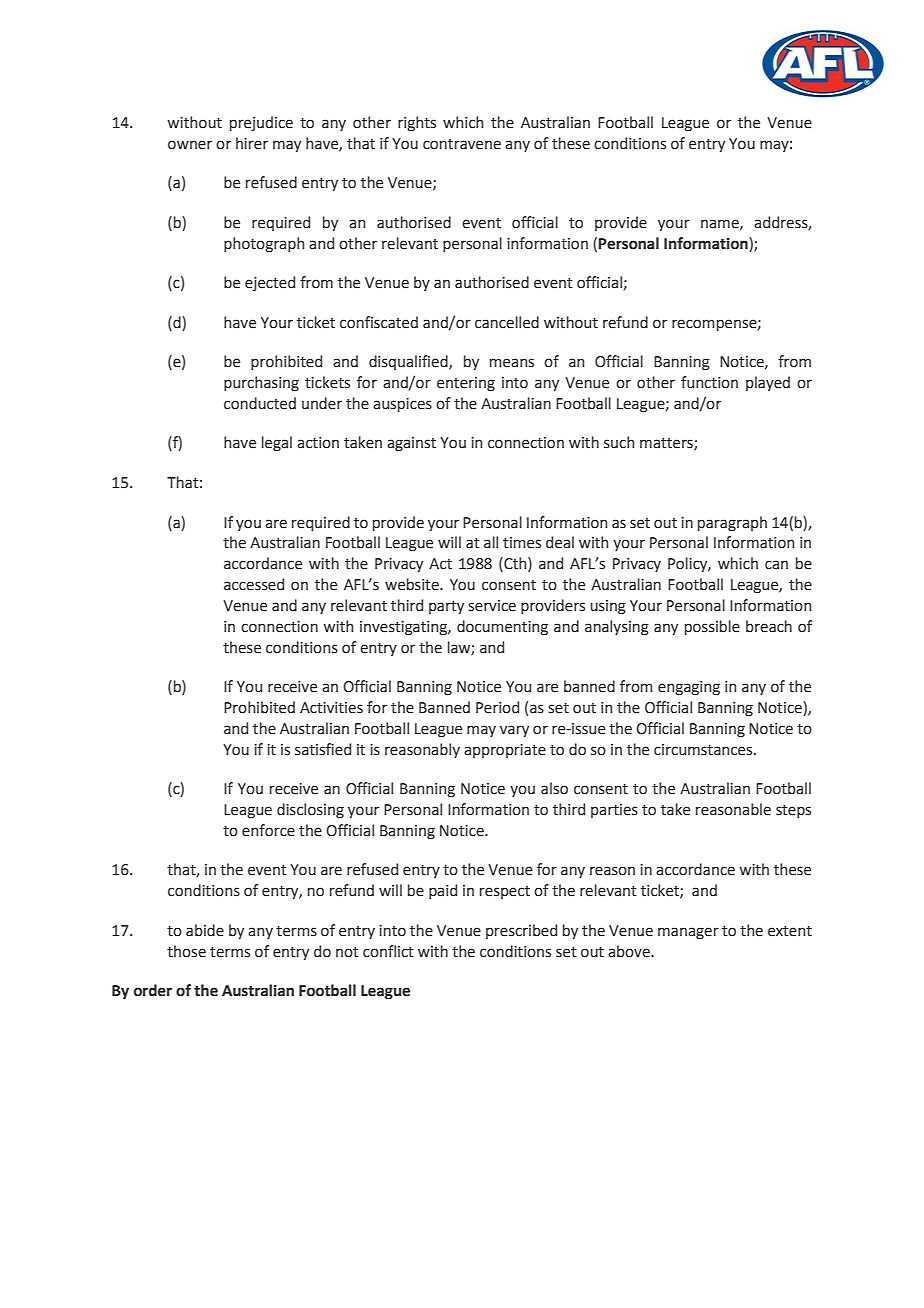  What do you see at coordinates (411, 444) in the screenshot?
I see `against` at bounding box center [411, 444].
